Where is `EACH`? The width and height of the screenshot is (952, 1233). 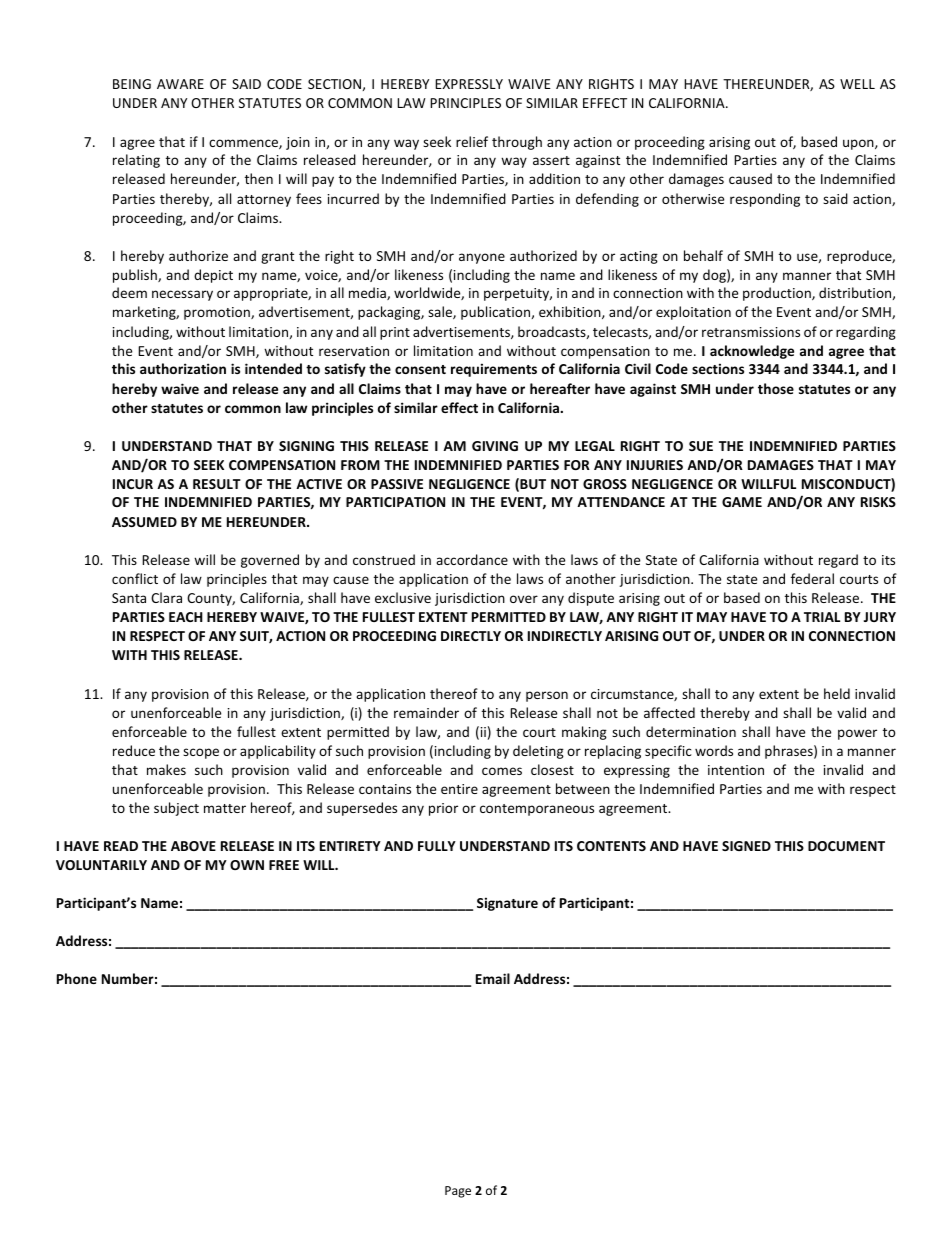
EACH is located at coordinates (186, 617).
